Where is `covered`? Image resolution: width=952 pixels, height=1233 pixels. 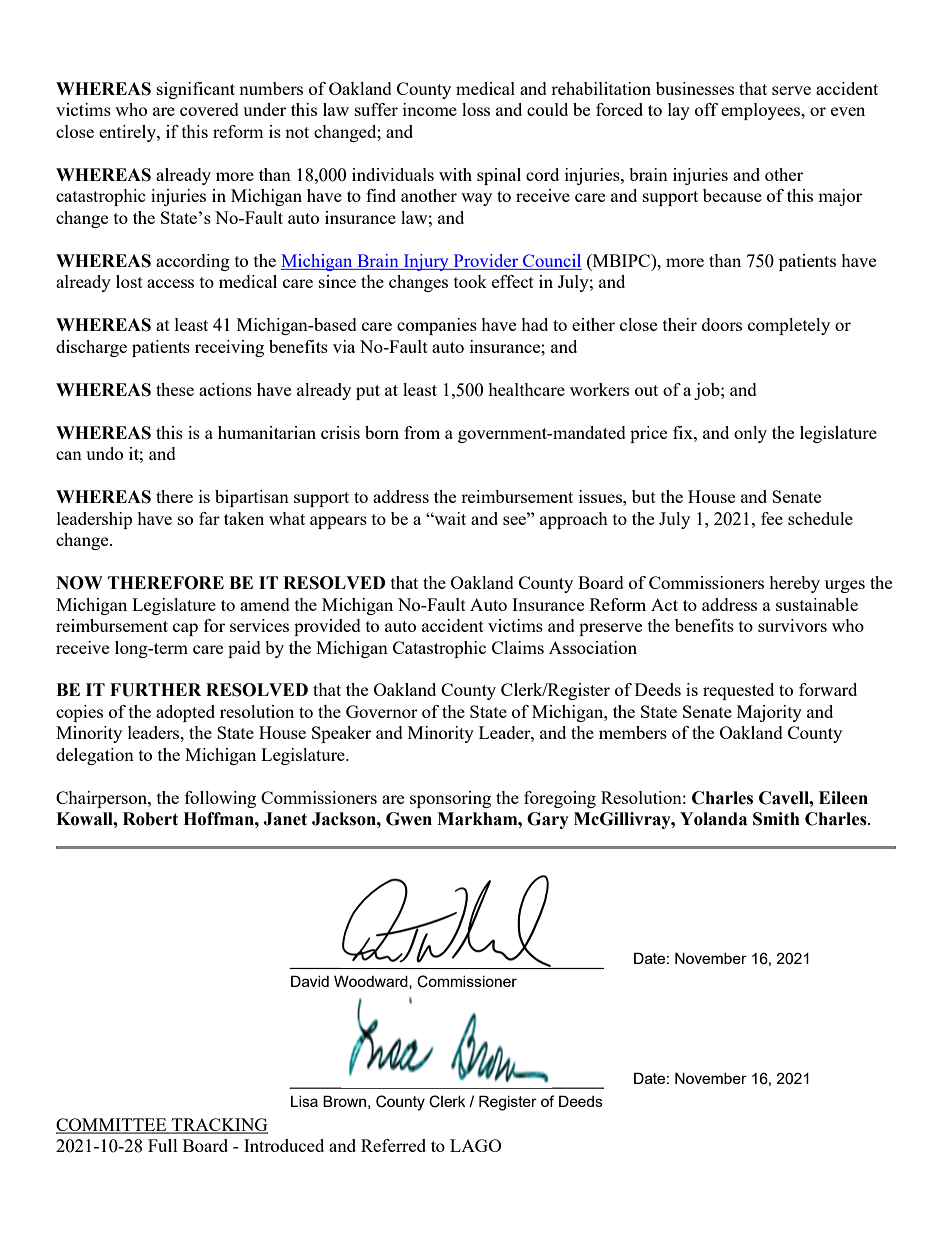 covered is located at coordinates (209, 109).
